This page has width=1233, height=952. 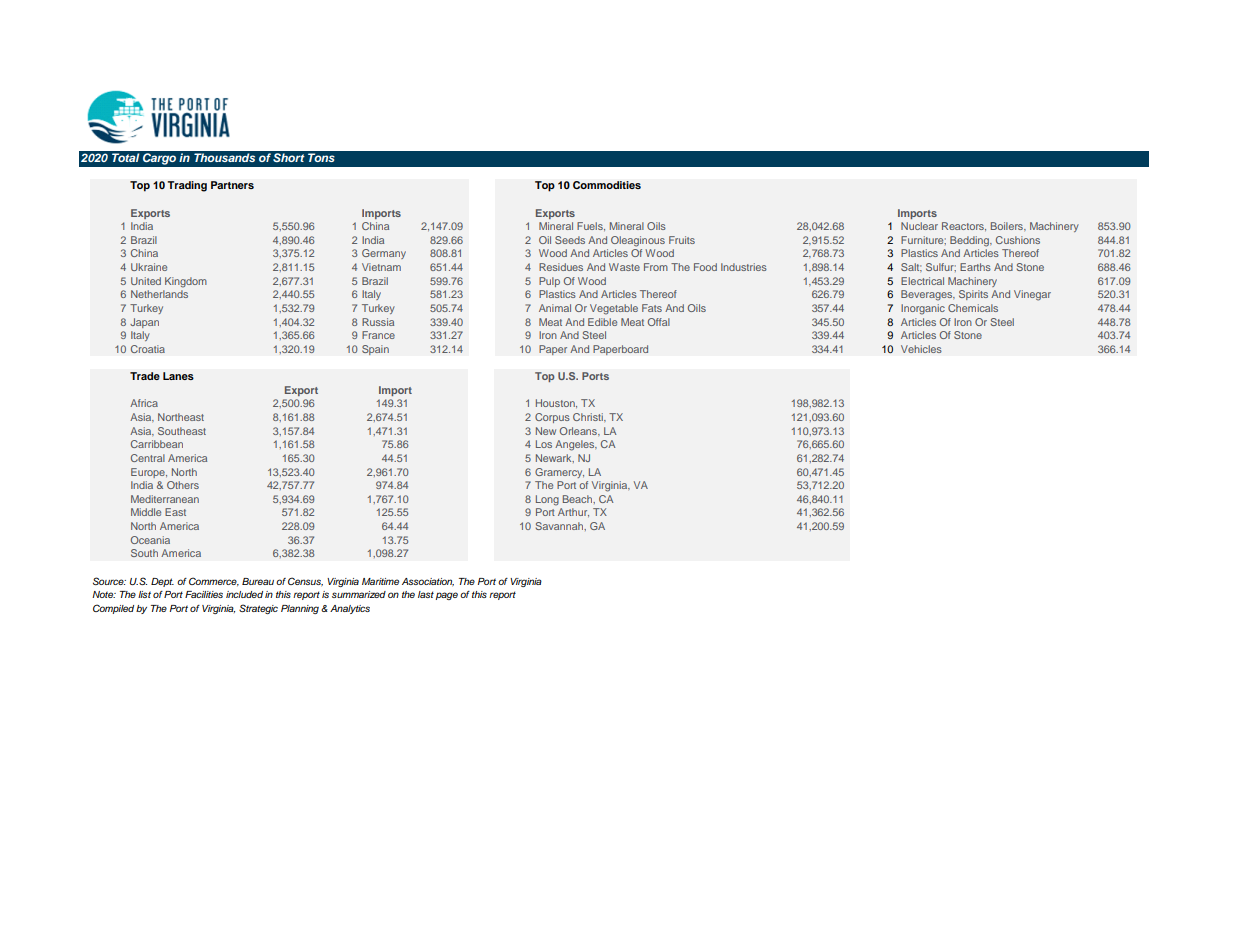 What do you see at coordinates (224, 157) in the page?
I see `Thousands` at bounding box center [224, 157].
